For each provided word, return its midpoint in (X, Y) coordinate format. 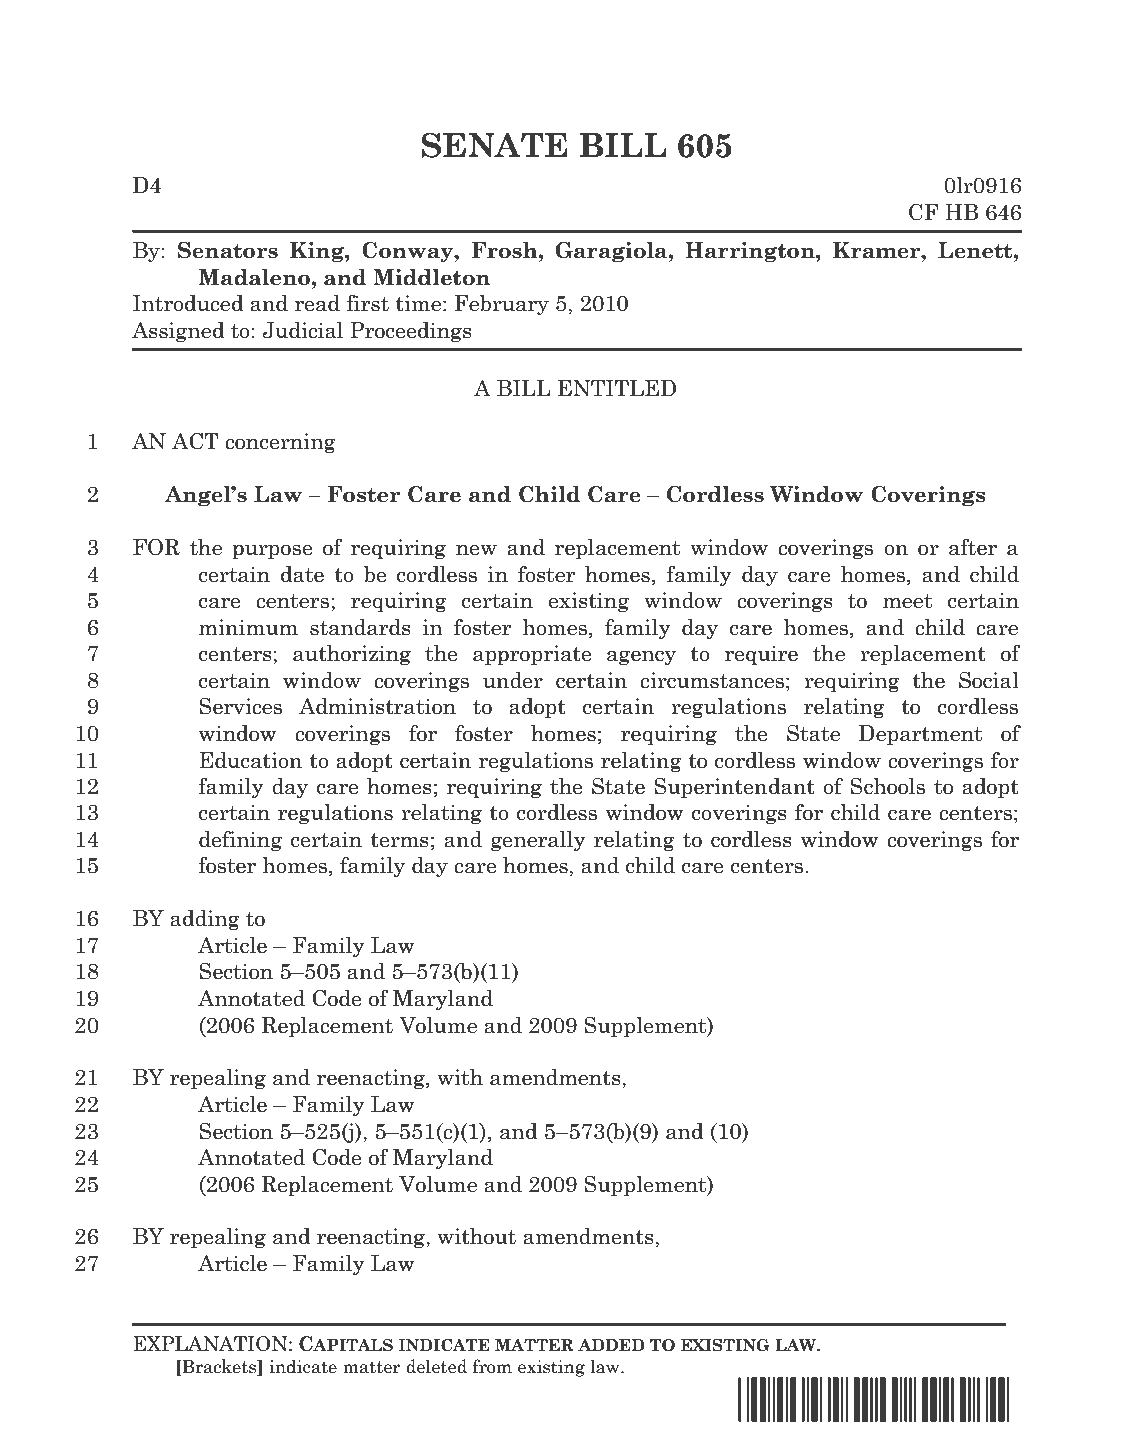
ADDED (611, 1345)
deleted (436, 1366)
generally (538, 841)
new (476, 550)
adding (205, 920)
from (492, 1366)
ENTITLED (617, 388)
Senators (228, 250)
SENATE (494, 145)
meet (907, 601)
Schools (887, 786)
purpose (272, 551)
